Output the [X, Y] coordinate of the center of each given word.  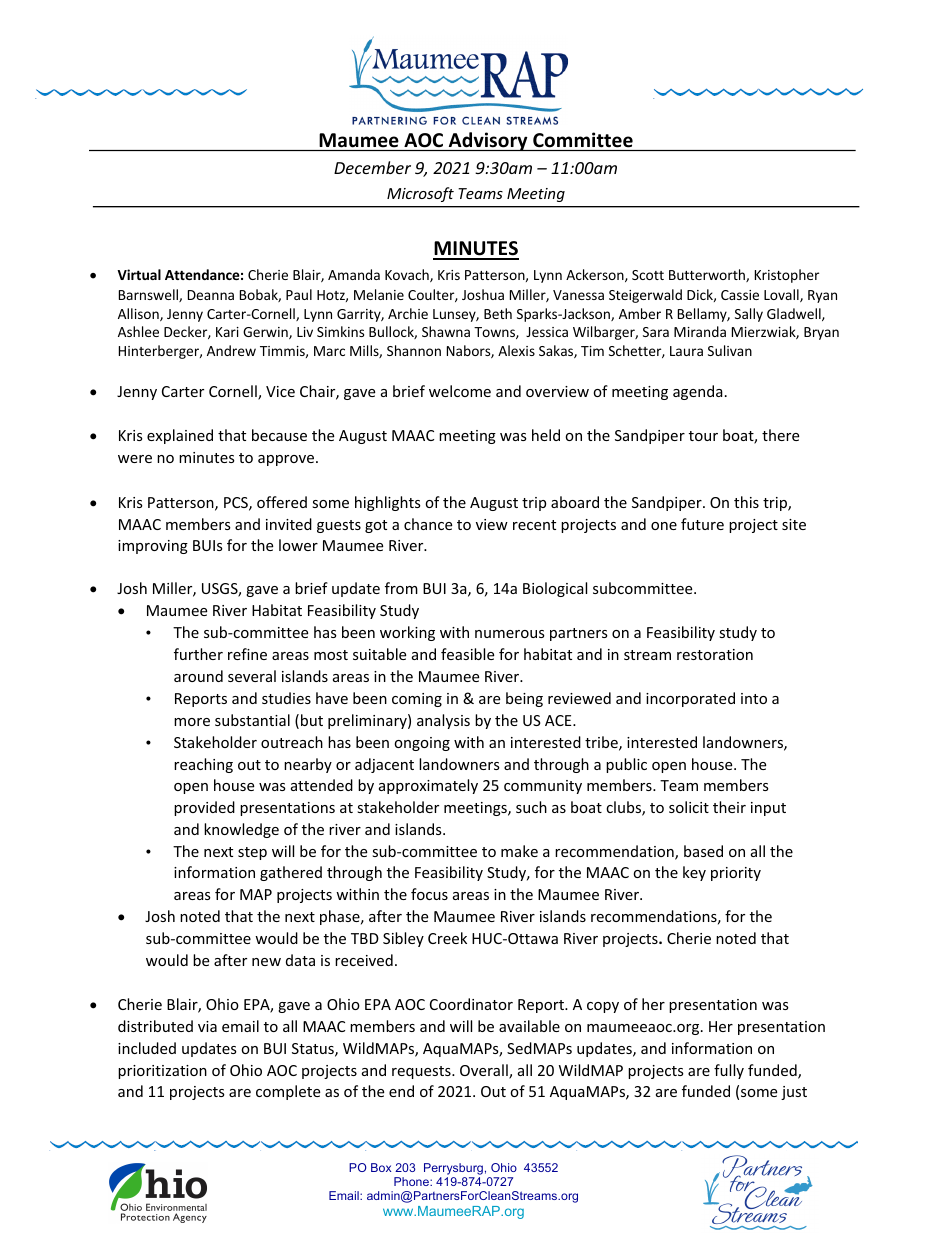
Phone [412, 1181]
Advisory [488, 141]
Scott [648, 275]
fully [729, 1071]
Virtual [139, 274]
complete [288, 1092]
